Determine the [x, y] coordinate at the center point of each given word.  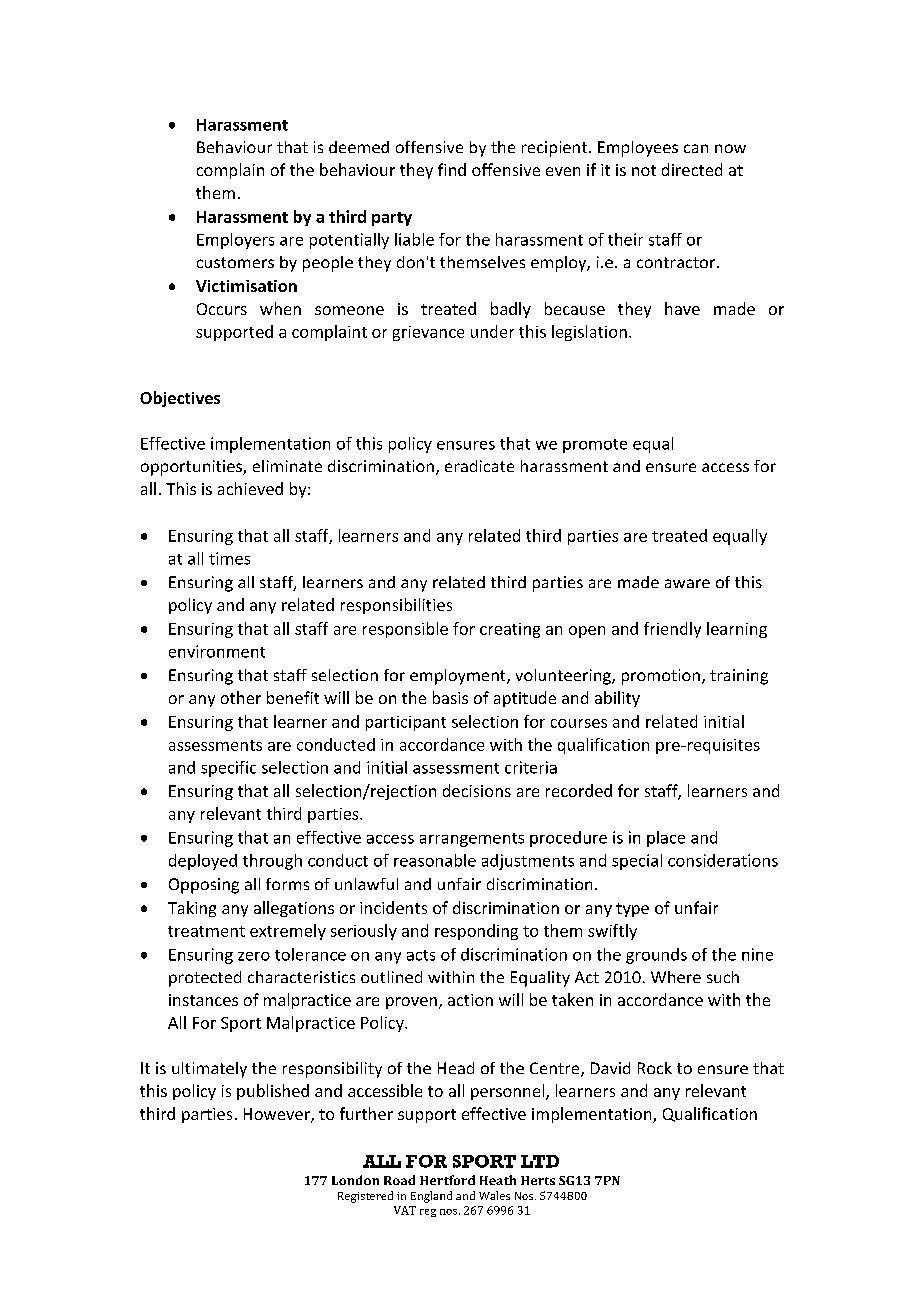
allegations [294, 909]
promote [595, 446]
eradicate [479, 466]
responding [476, 932]
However [278, 1115]
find [452, 169]
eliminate [287, 466]
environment [217, 651]
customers [235, 262]
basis [450, 697]
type [632, 910]
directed [692, 169]
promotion [661, 677]
